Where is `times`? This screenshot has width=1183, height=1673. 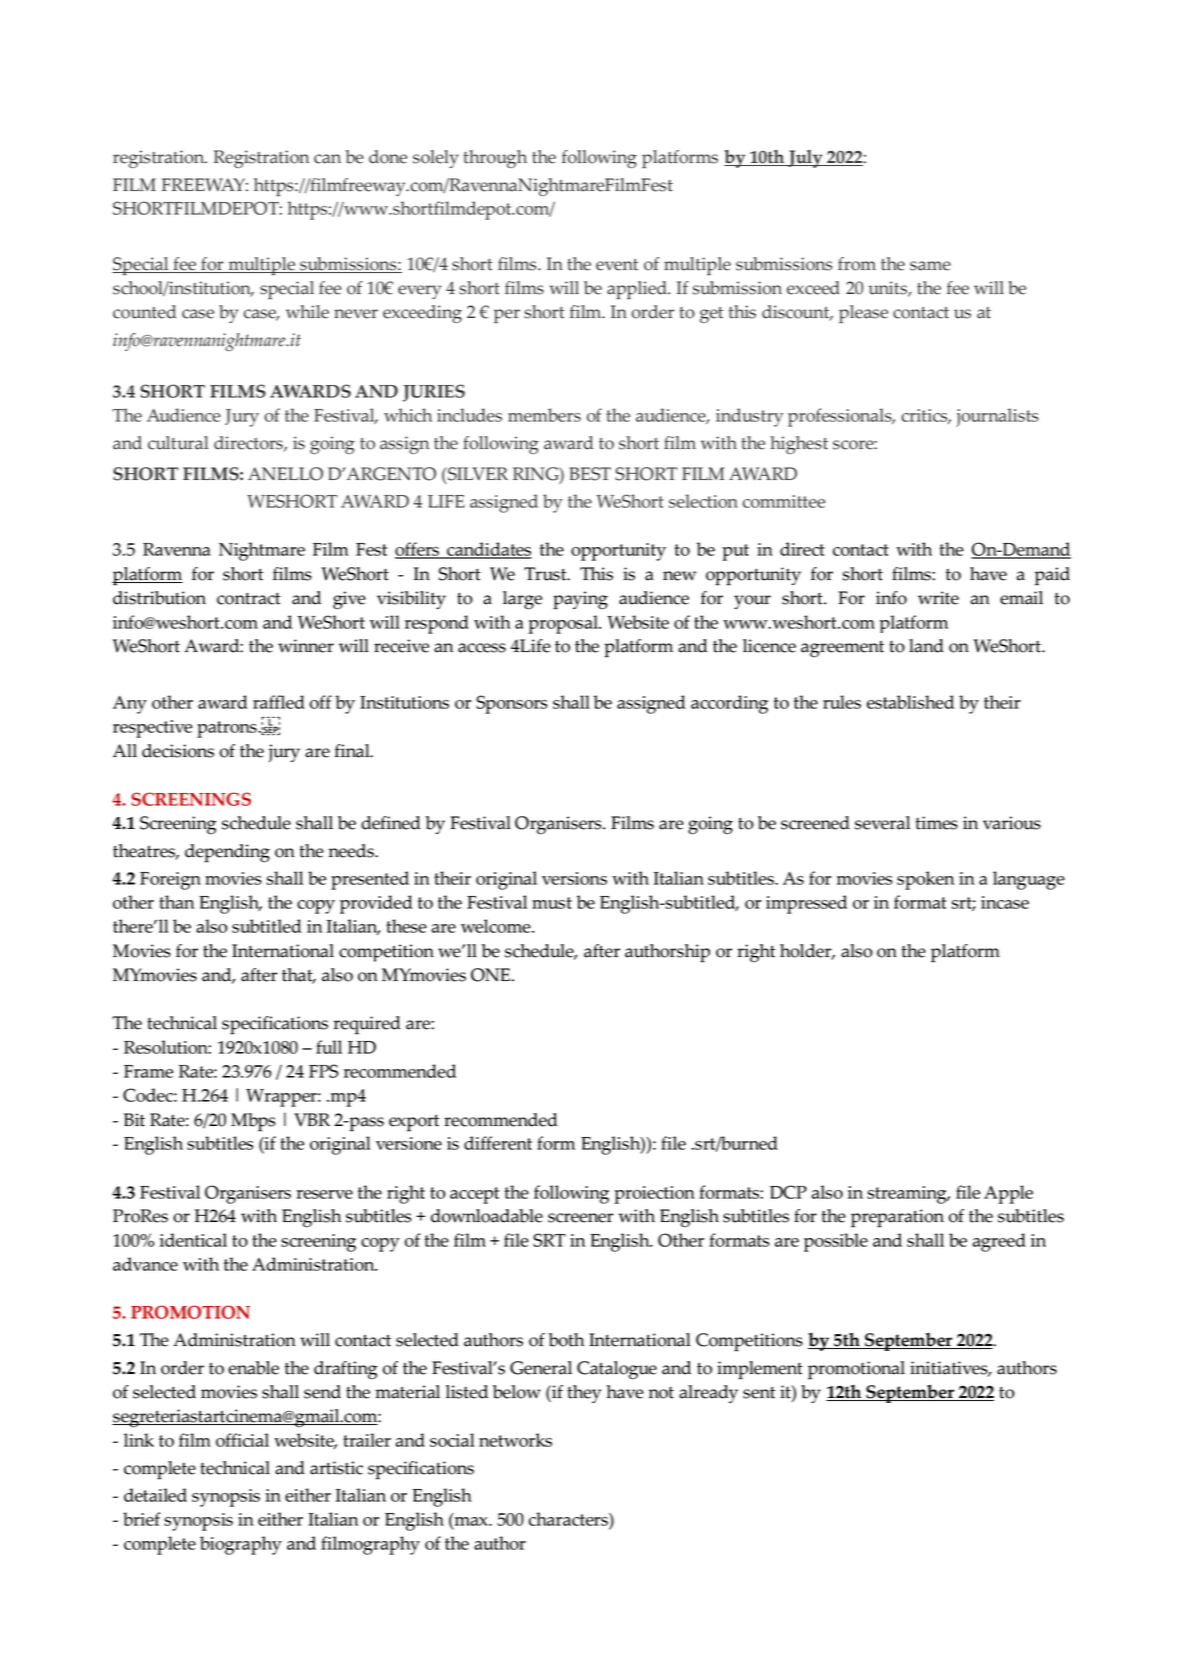 times is located at coordinates (936, 823).
